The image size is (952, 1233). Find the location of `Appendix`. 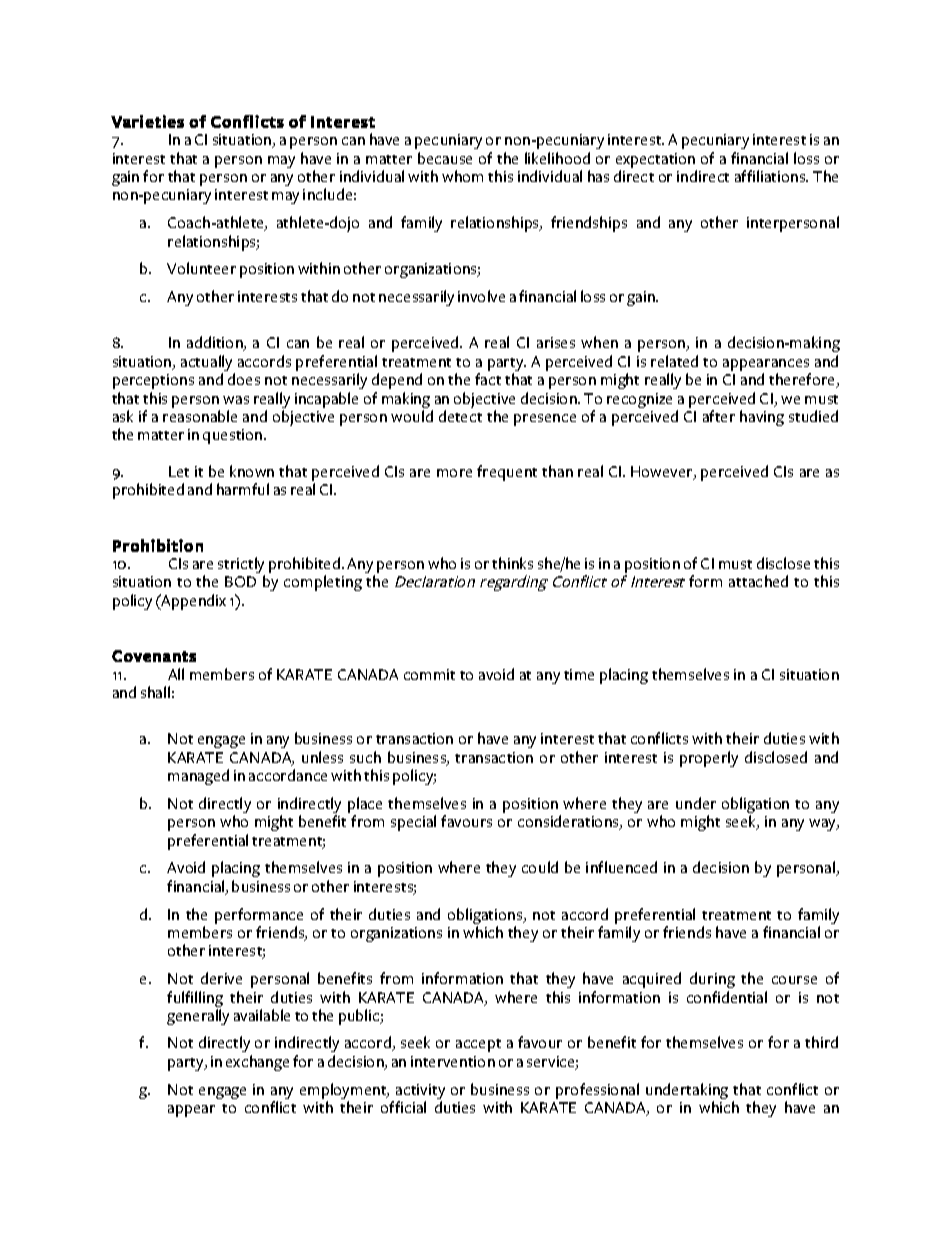

Appendix is located at coordinates (192, 602).
